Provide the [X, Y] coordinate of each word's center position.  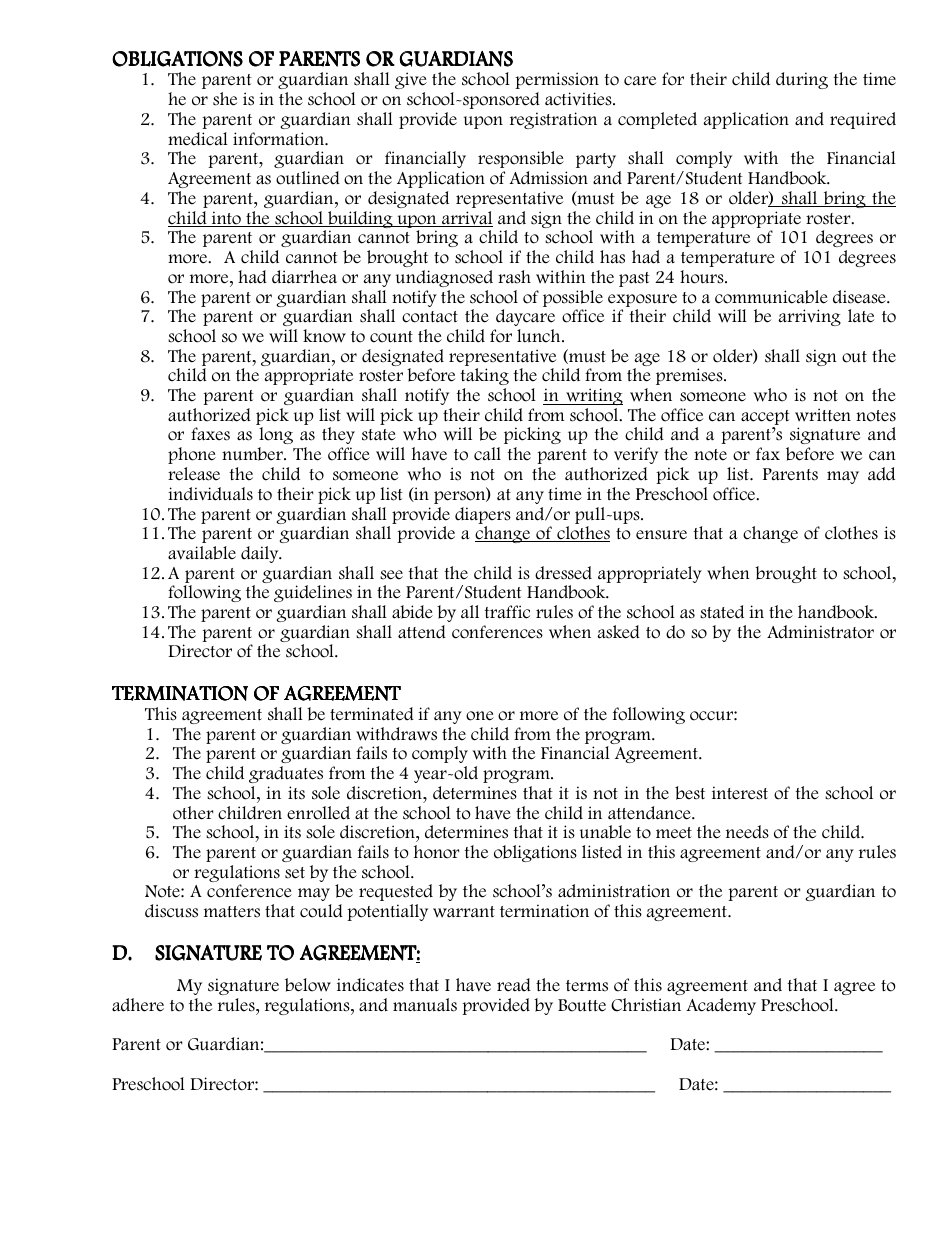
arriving [809, 317]
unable [605, 832]
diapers [483, 515]
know [324, 336]
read [514, 985]
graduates [286, 774]
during [802, 80]
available [202, 553]
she [225, 99]
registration [553, 120]
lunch [540, 336]
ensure [661, 535]
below [308, 985]
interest [740, 793]
